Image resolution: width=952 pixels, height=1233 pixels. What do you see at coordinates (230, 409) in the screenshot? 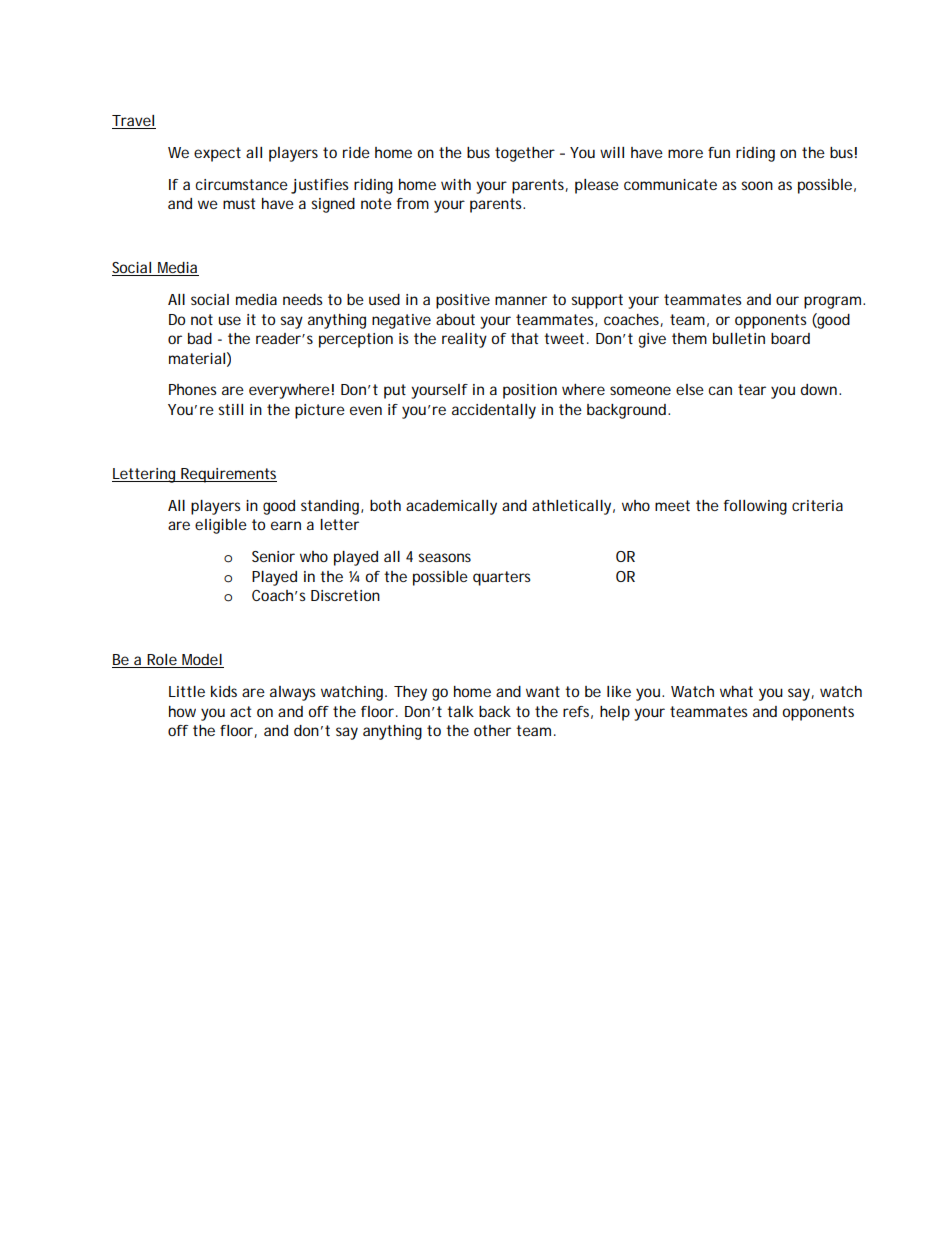
I see `still` at bounding box center [230, 409].
